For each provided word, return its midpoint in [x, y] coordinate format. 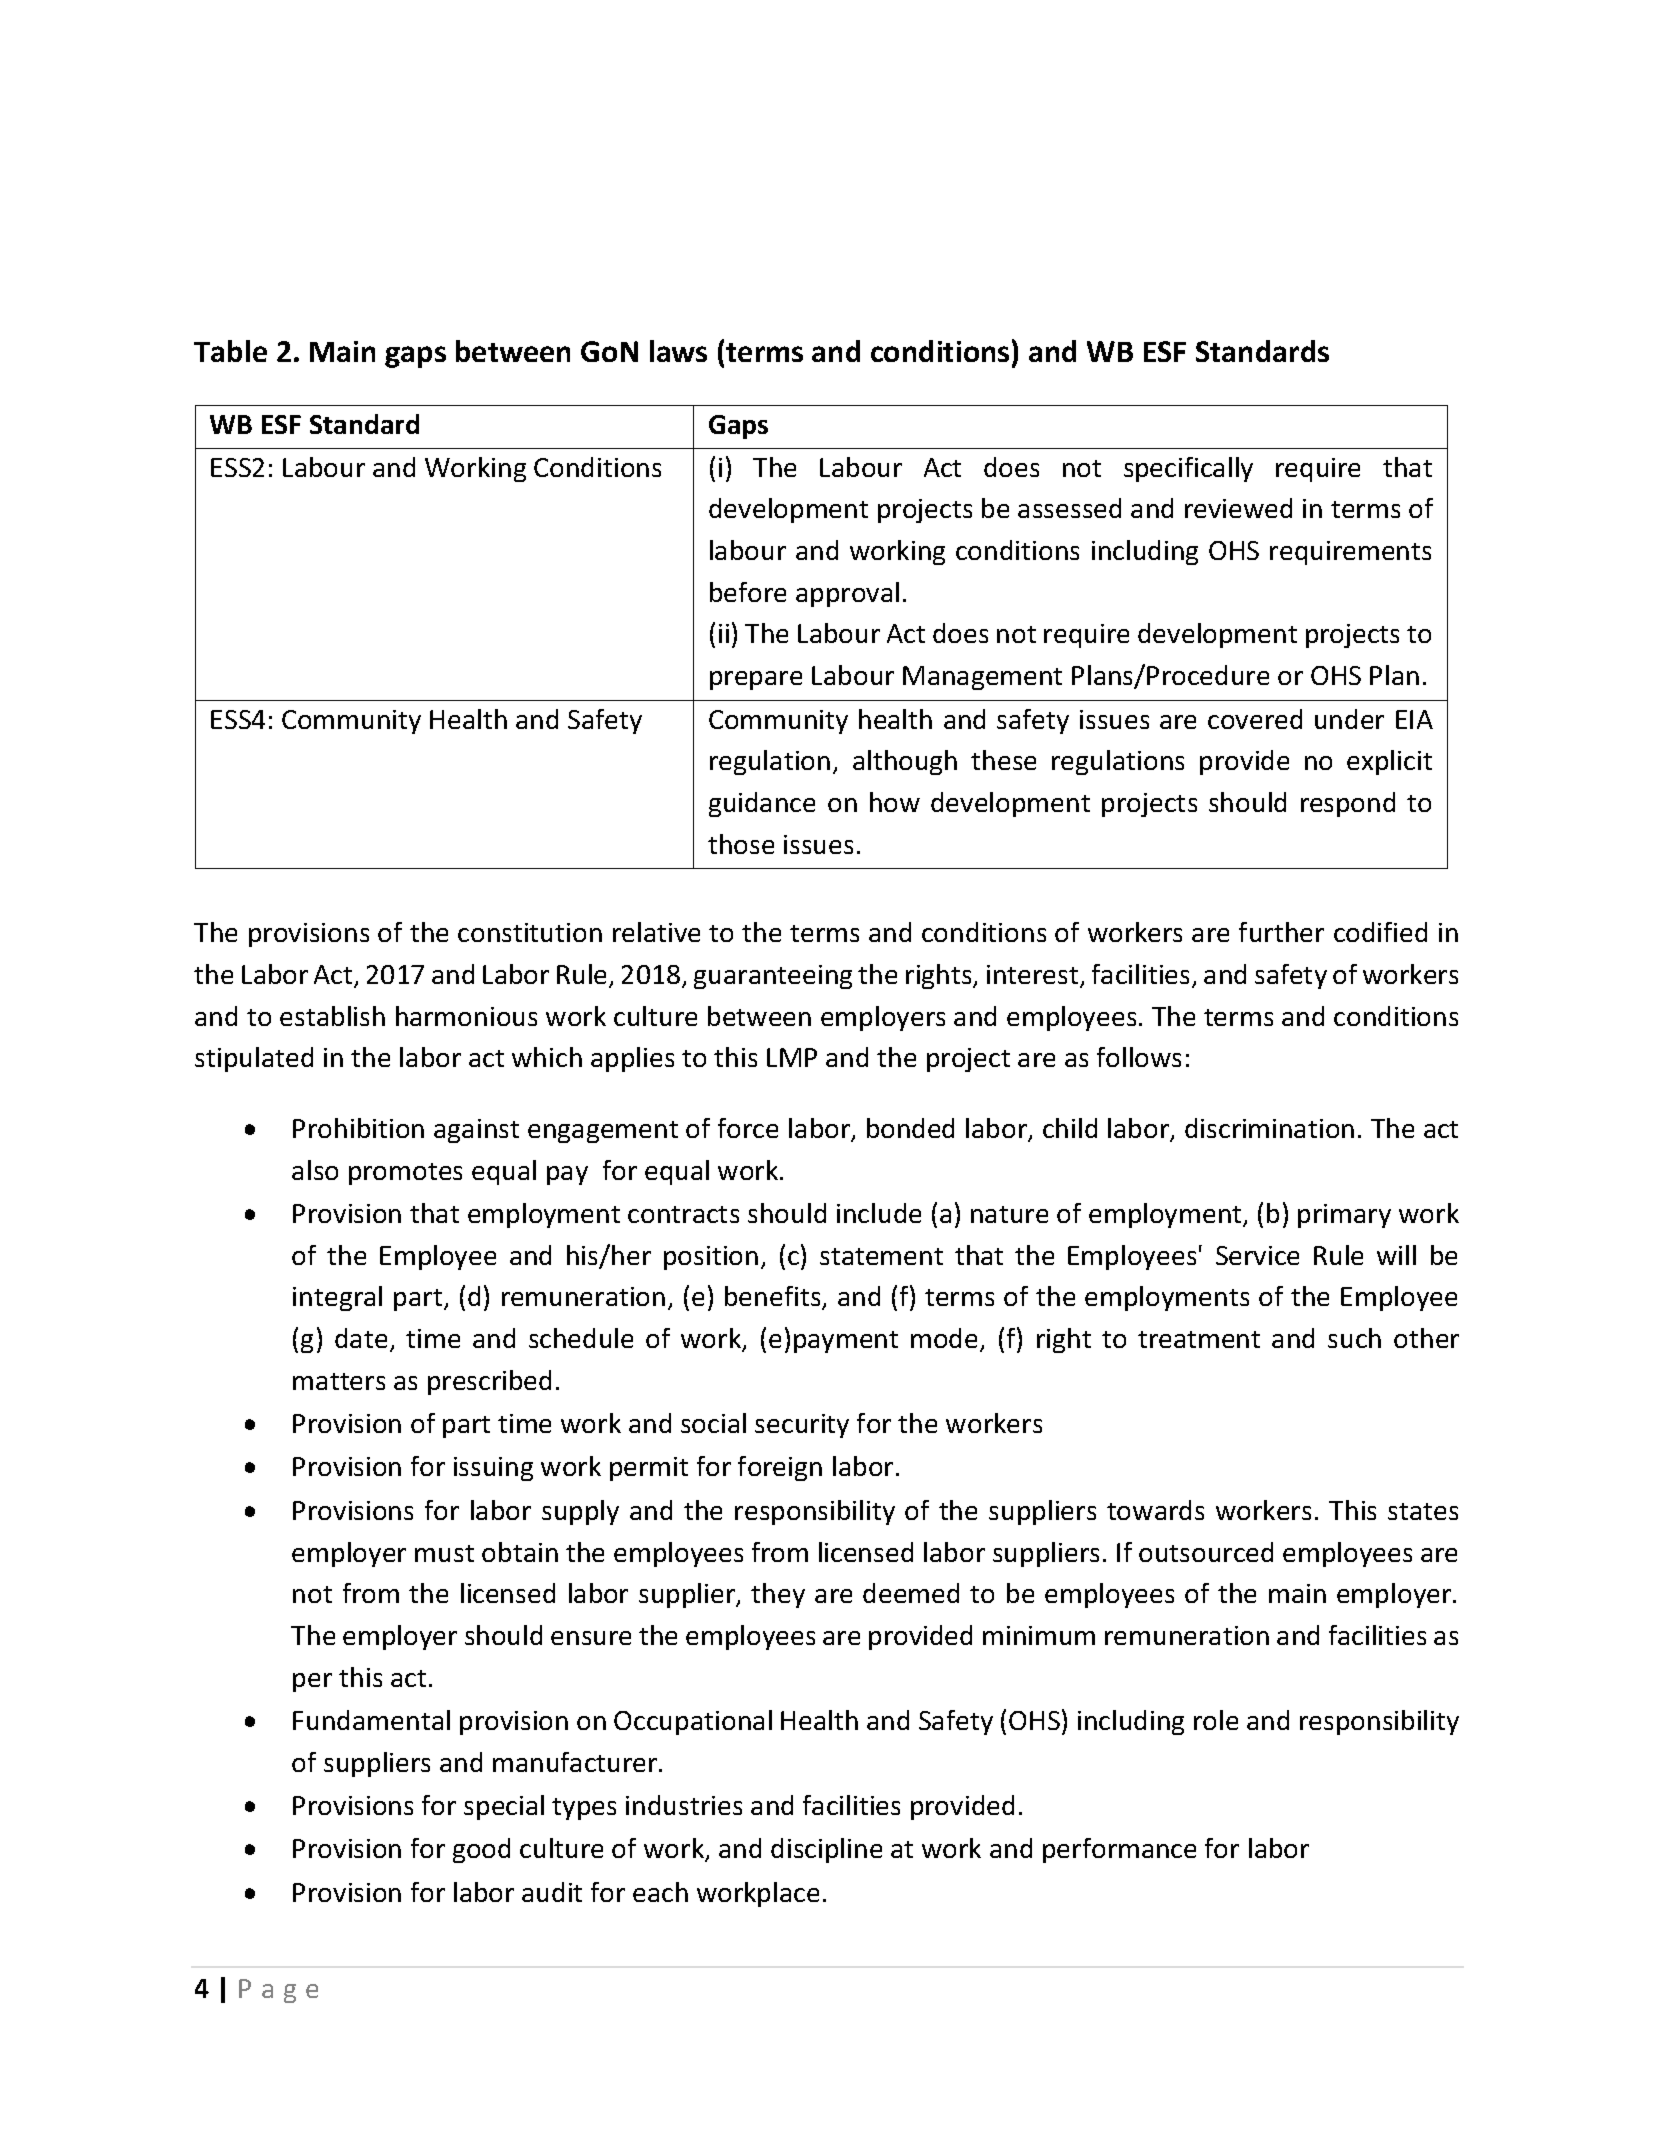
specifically [1188, 469]
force [748, 1128]
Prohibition [358, 1128]
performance [1119, 1850]
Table [230, 351]
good [481, 1850]
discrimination [1269, 1128]
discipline [826, 1850]
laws [678, 351]
